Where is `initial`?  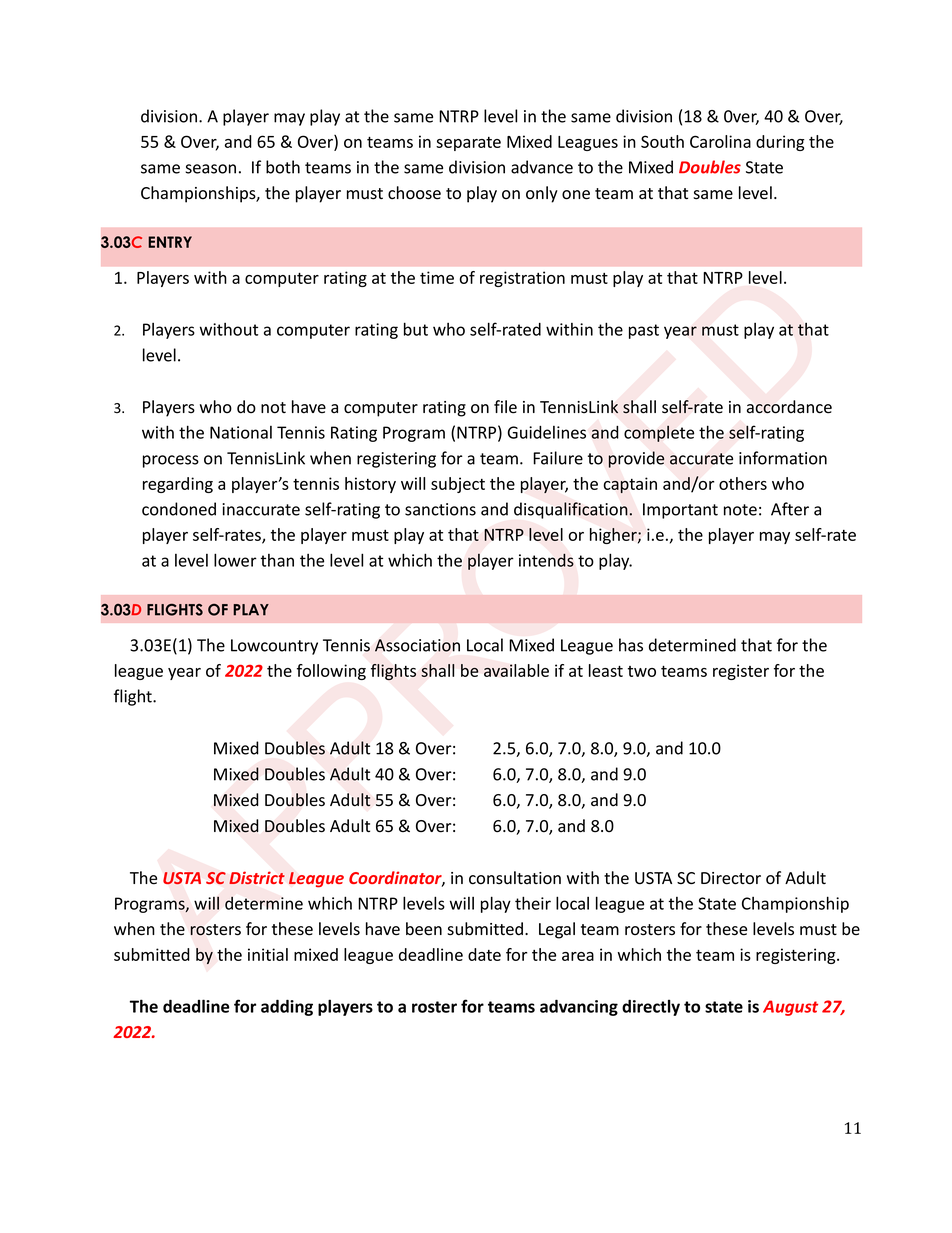
initial is located at coordinates (268, 954).
